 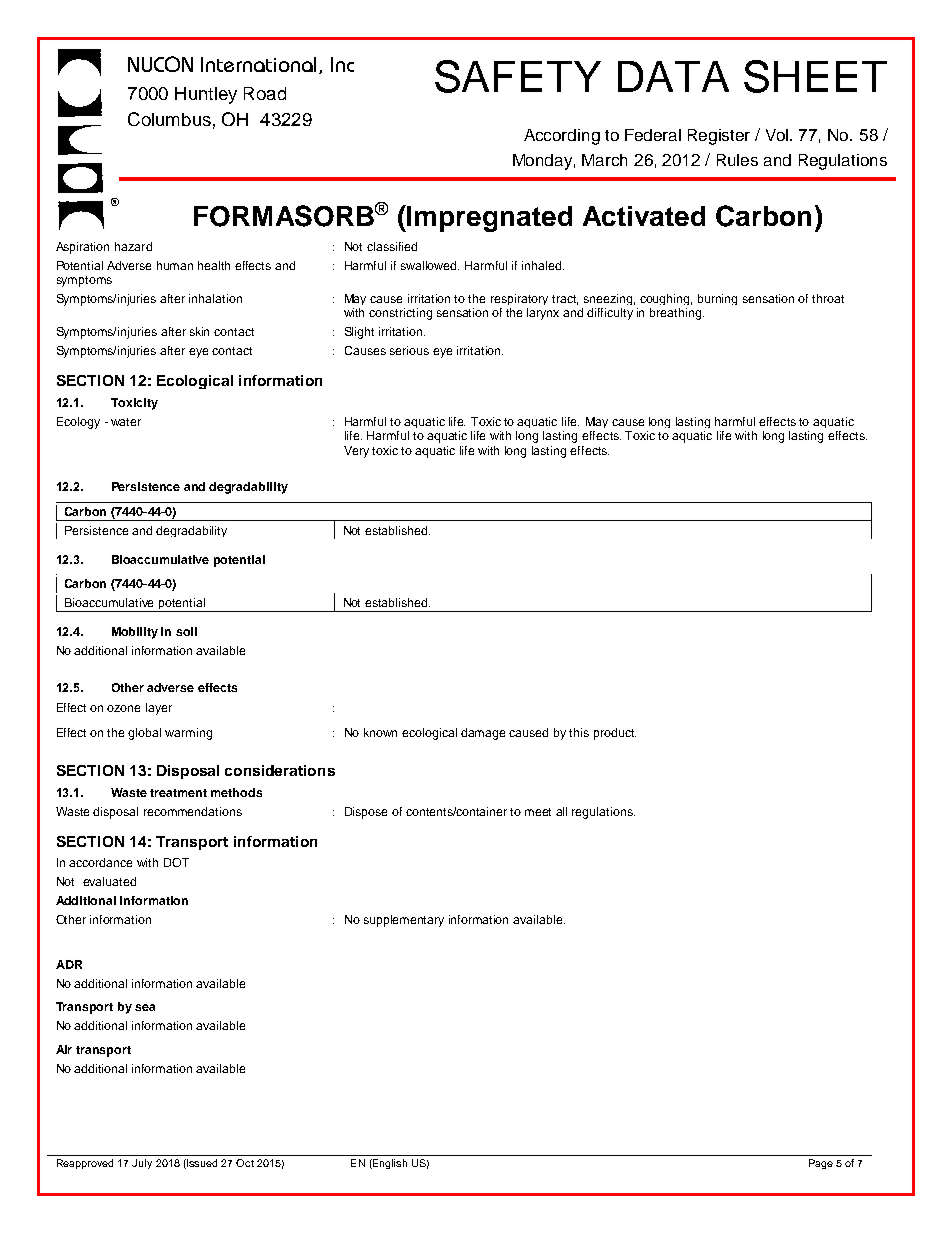 I want to click on Page, so click(x=821, y=1164).
